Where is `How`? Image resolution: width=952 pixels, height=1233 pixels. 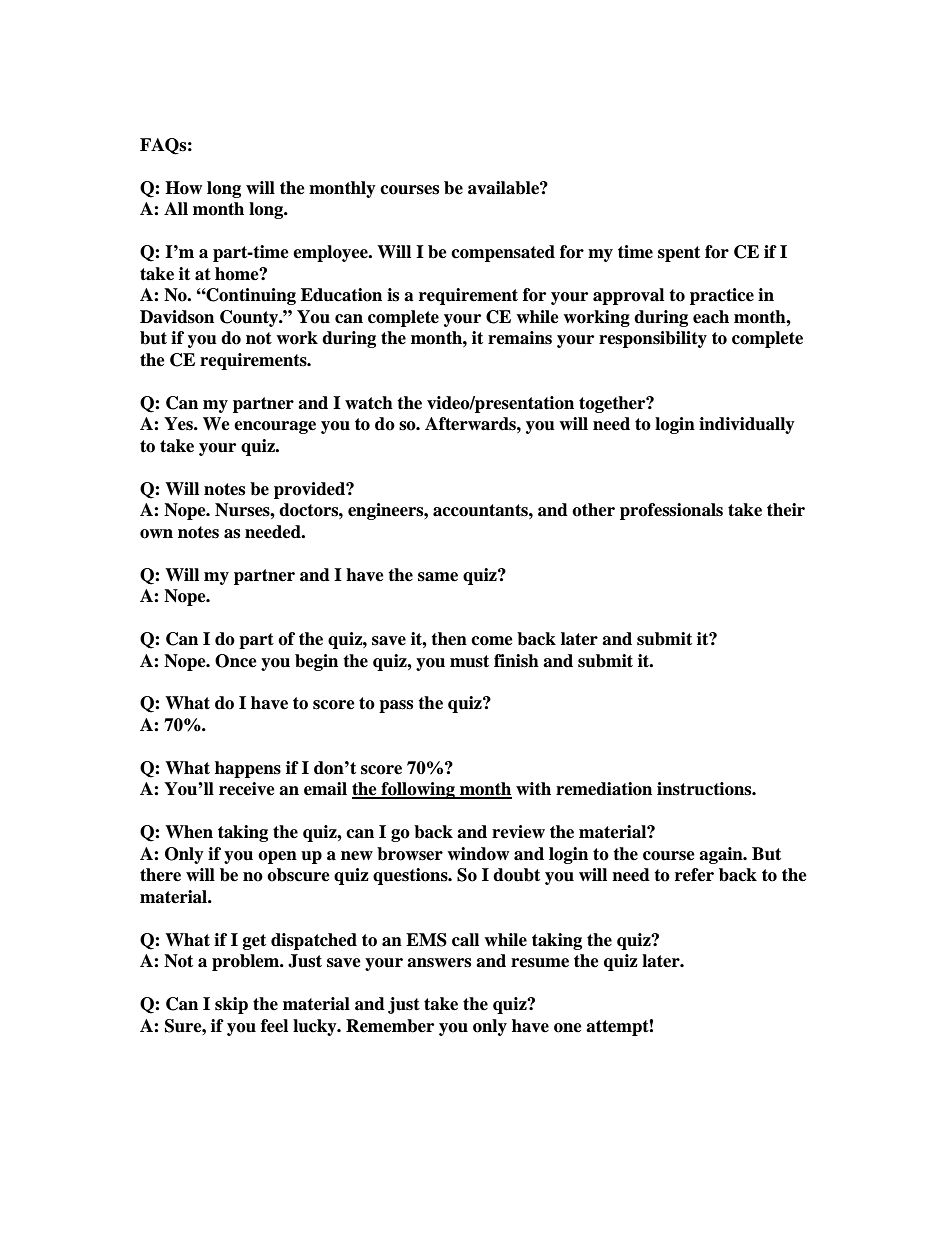 How is located at coordinates (183, 188).
